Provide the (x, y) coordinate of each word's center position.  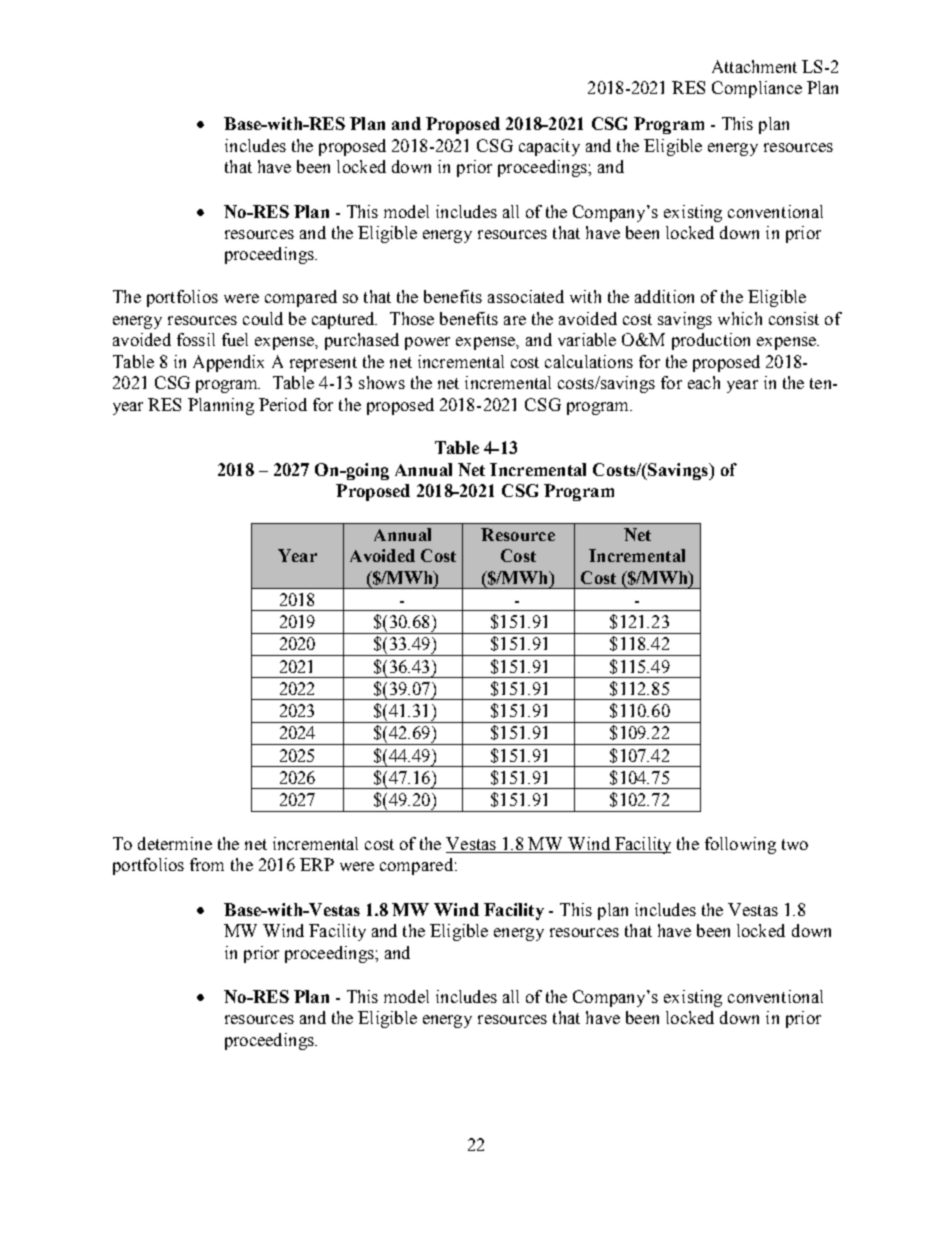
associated (526, 296)
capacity (549, 147)
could (263, 318)
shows (382, 382)
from (207, 864)
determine (175, 843)
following (740, 845)
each (704, 382)
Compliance (757, 89)
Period (283, 404)
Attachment (754, 66)
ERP (317, 864)
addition (664, 296)
